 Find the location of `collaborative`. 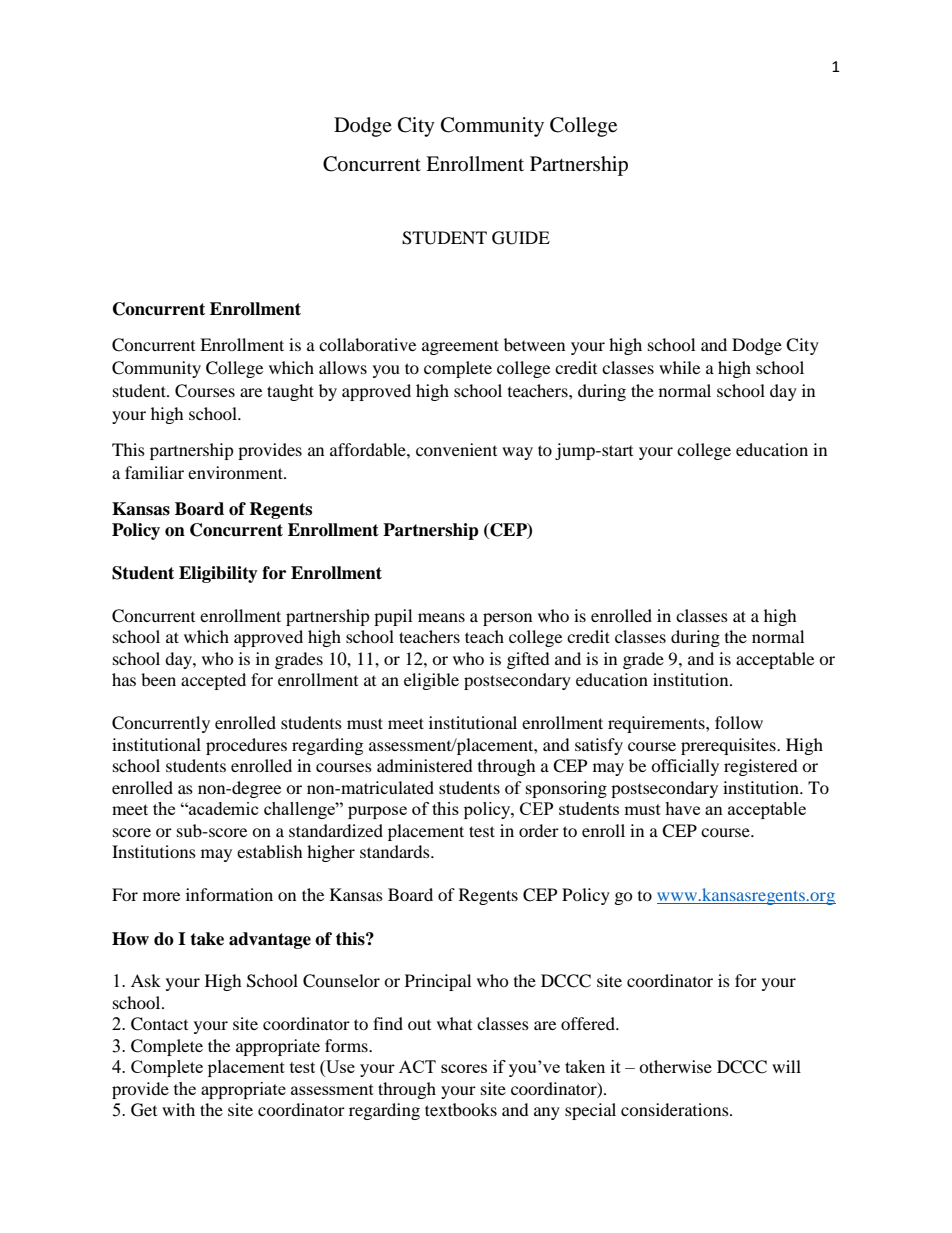

collaborative is located at coordinates (367, 344).
